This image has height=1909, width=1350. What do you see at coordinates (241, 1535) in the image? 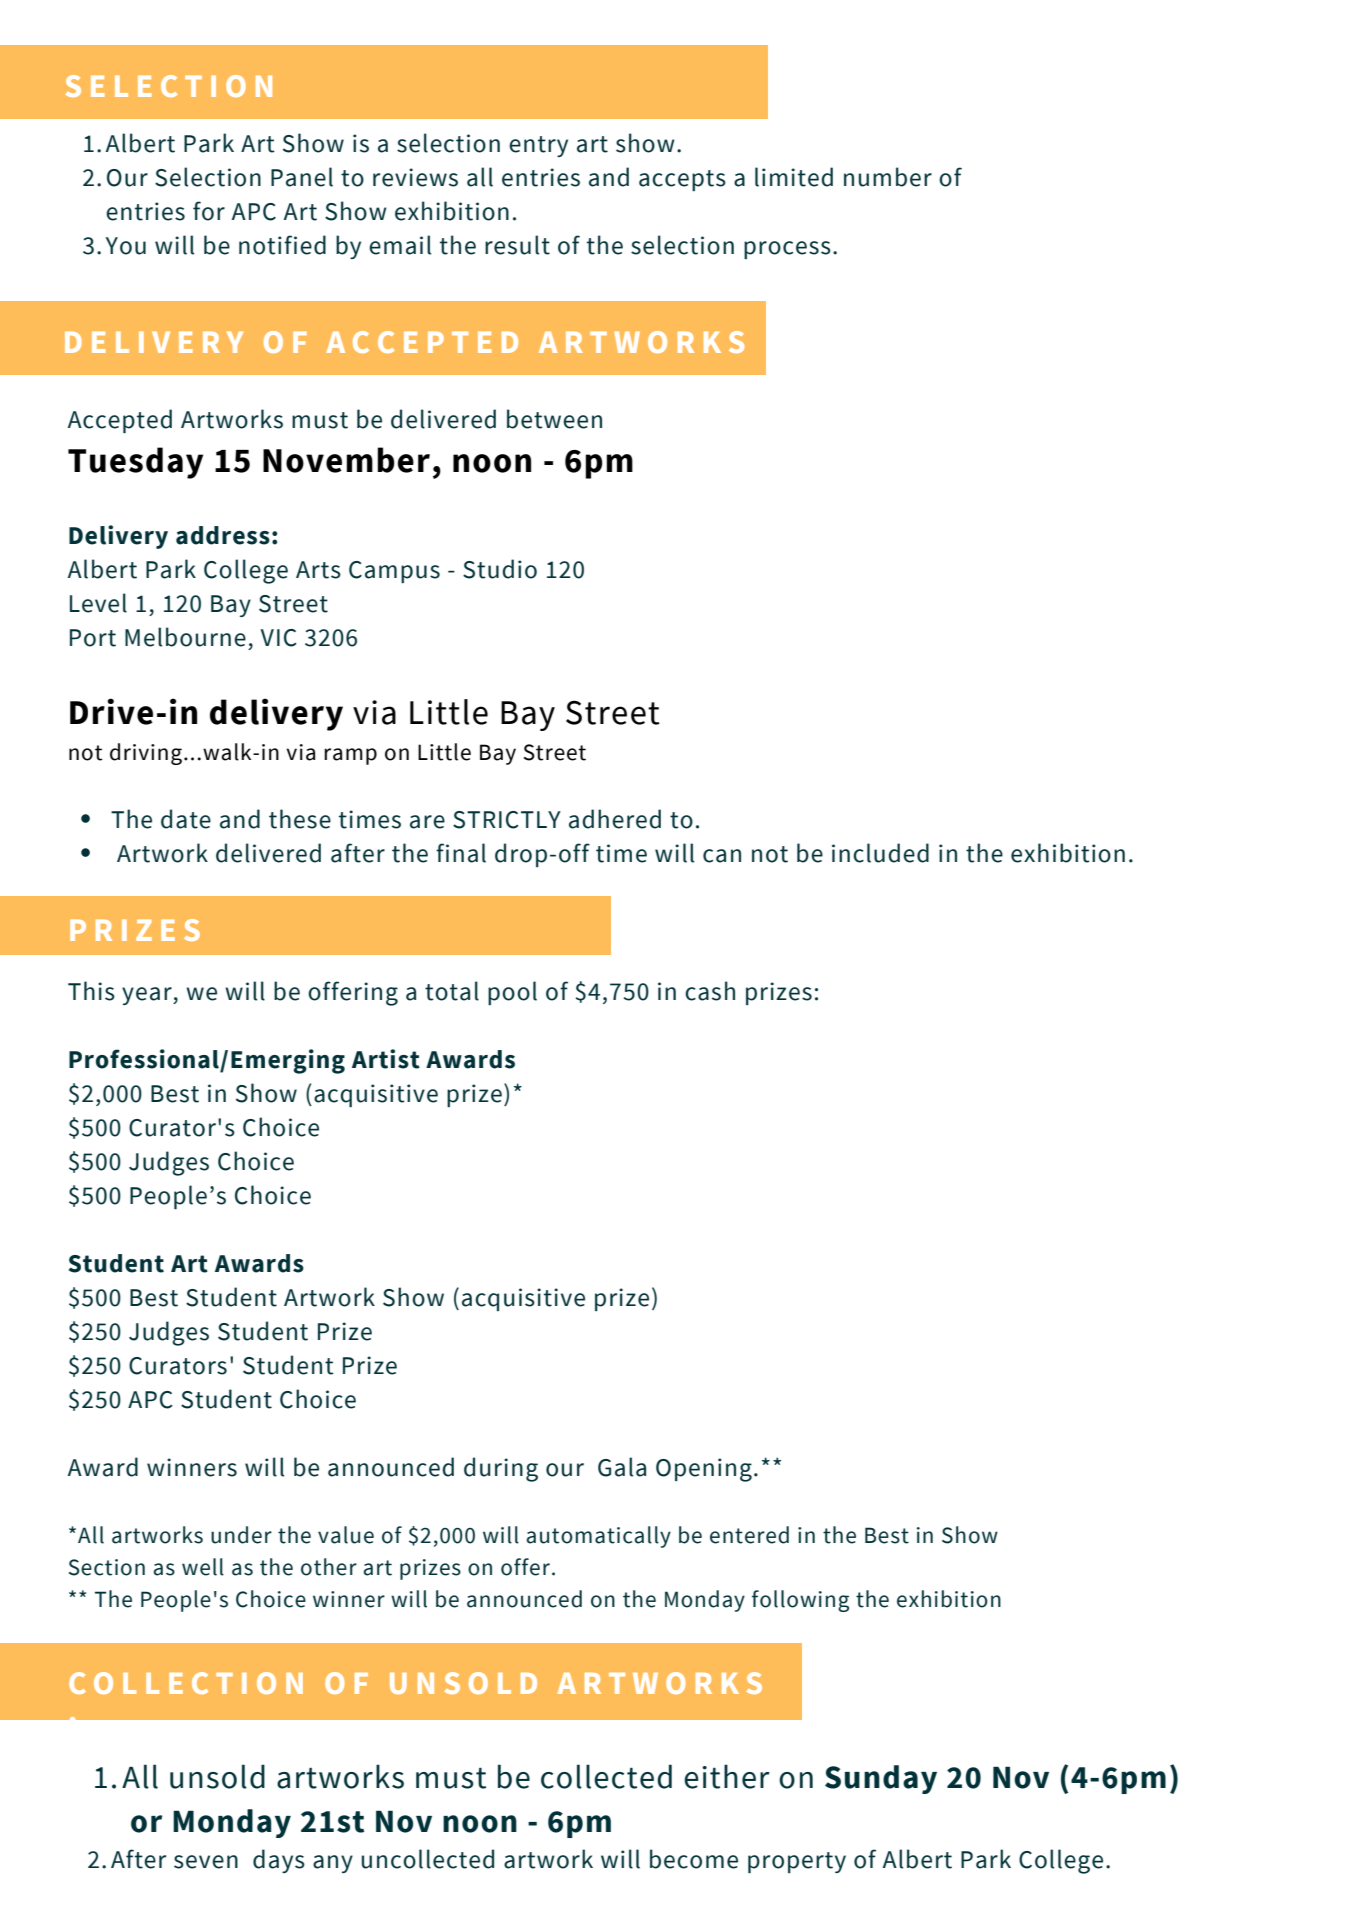
I see `under` at bounding box center [241, 1535].
